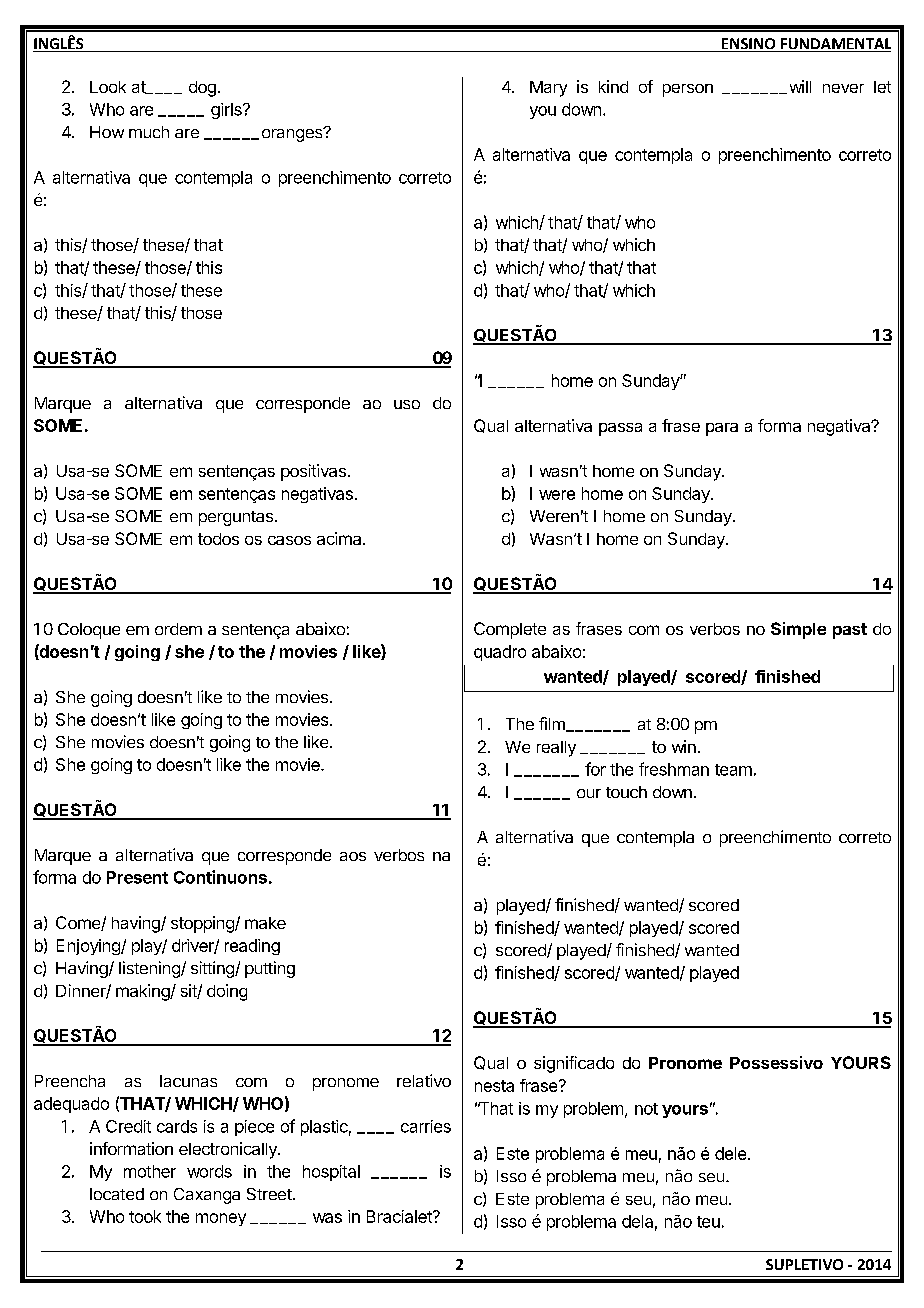  Describe the element at coordinates (202, 89) in the screenshot. I see `dog` at that location.
